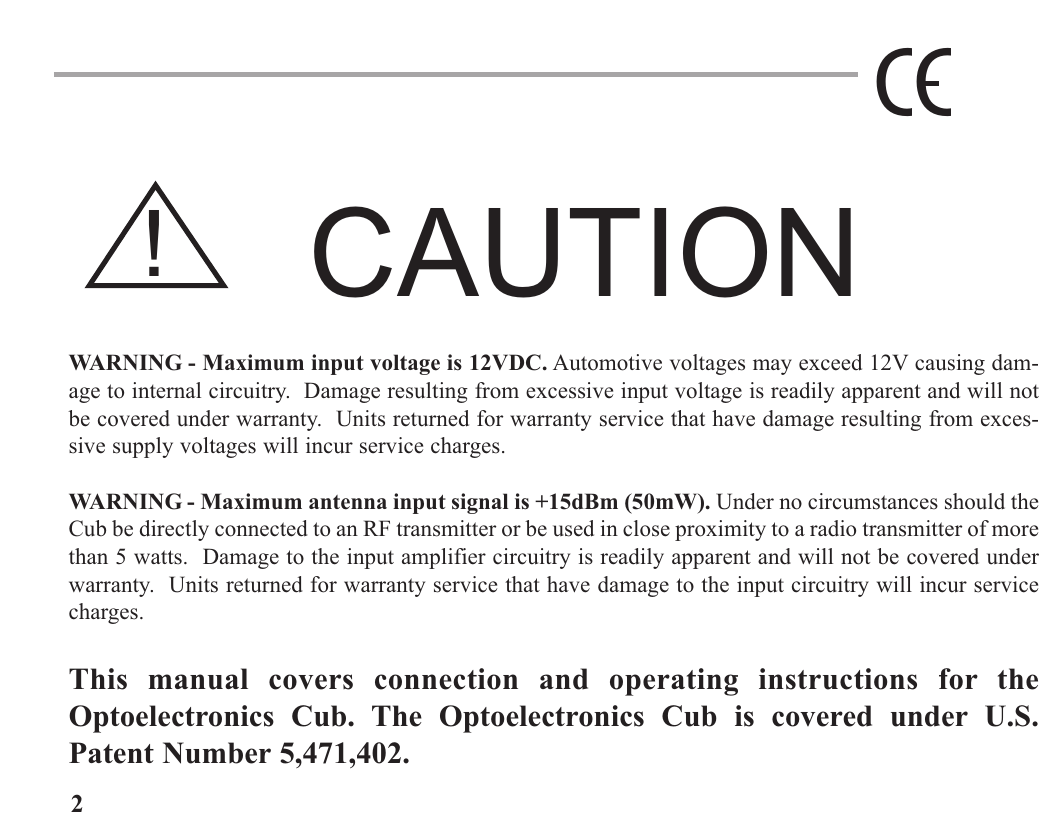 The width and height of the page is (1060, 830). Describe the element at coordinates (607, 362) in the page. I see `Automotive` at that location.
